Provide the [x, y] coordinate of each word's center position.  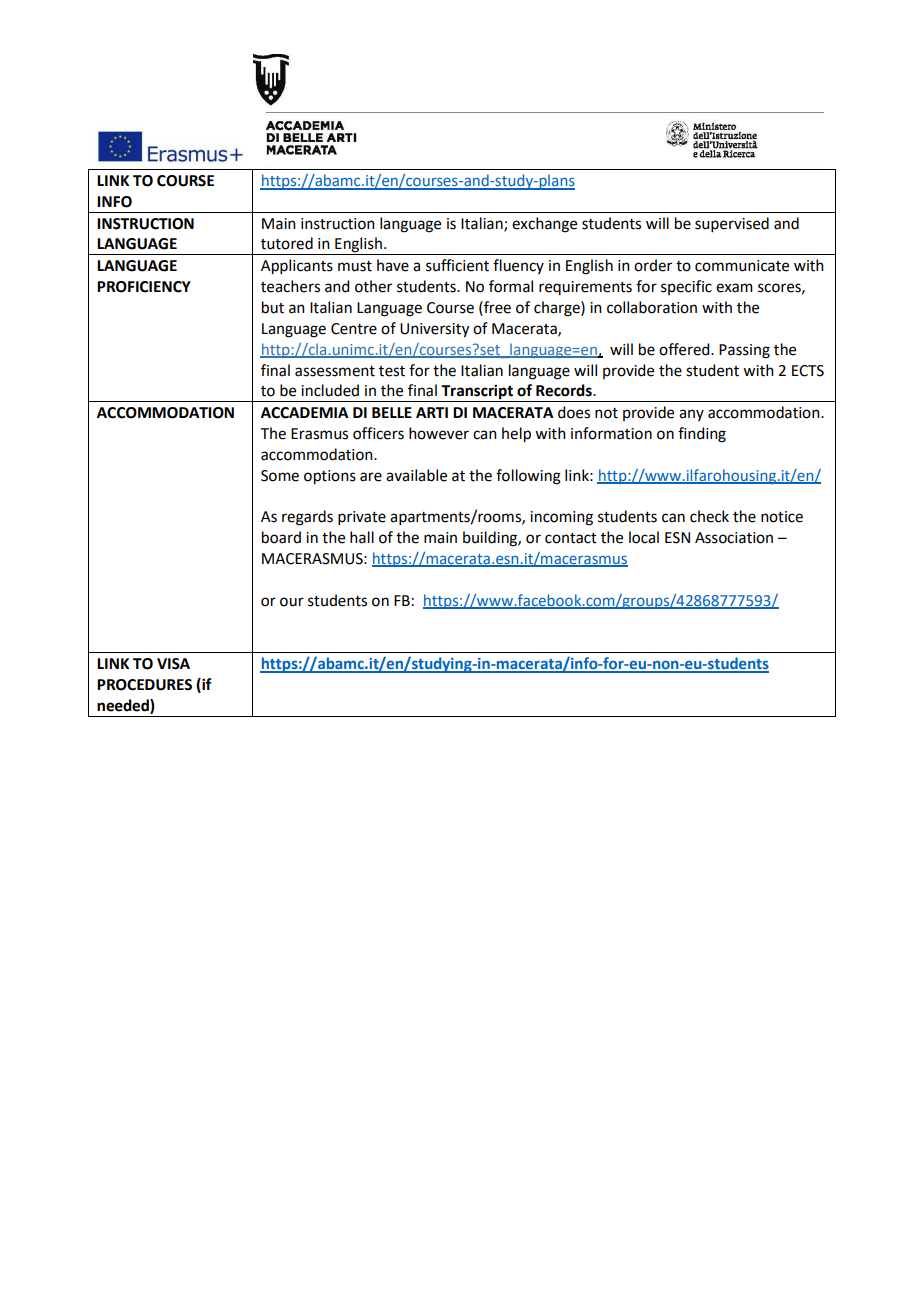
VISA [173, 664]
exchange [544, 225]
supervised [732, 224]
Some [280, 476]
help [516, 435]
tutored [287, 243]
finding [702, 435]
